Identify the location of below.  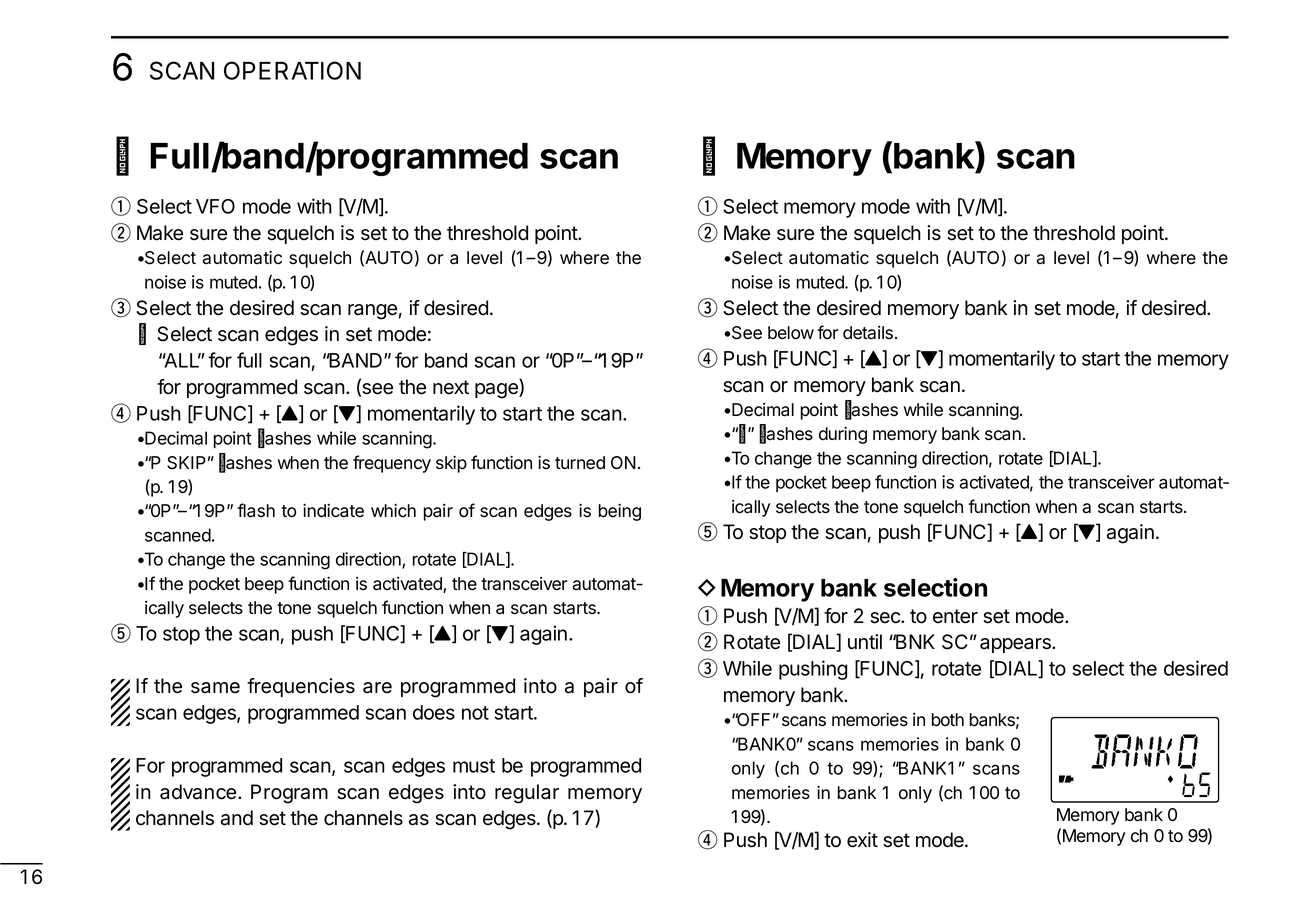
(791, 333).
